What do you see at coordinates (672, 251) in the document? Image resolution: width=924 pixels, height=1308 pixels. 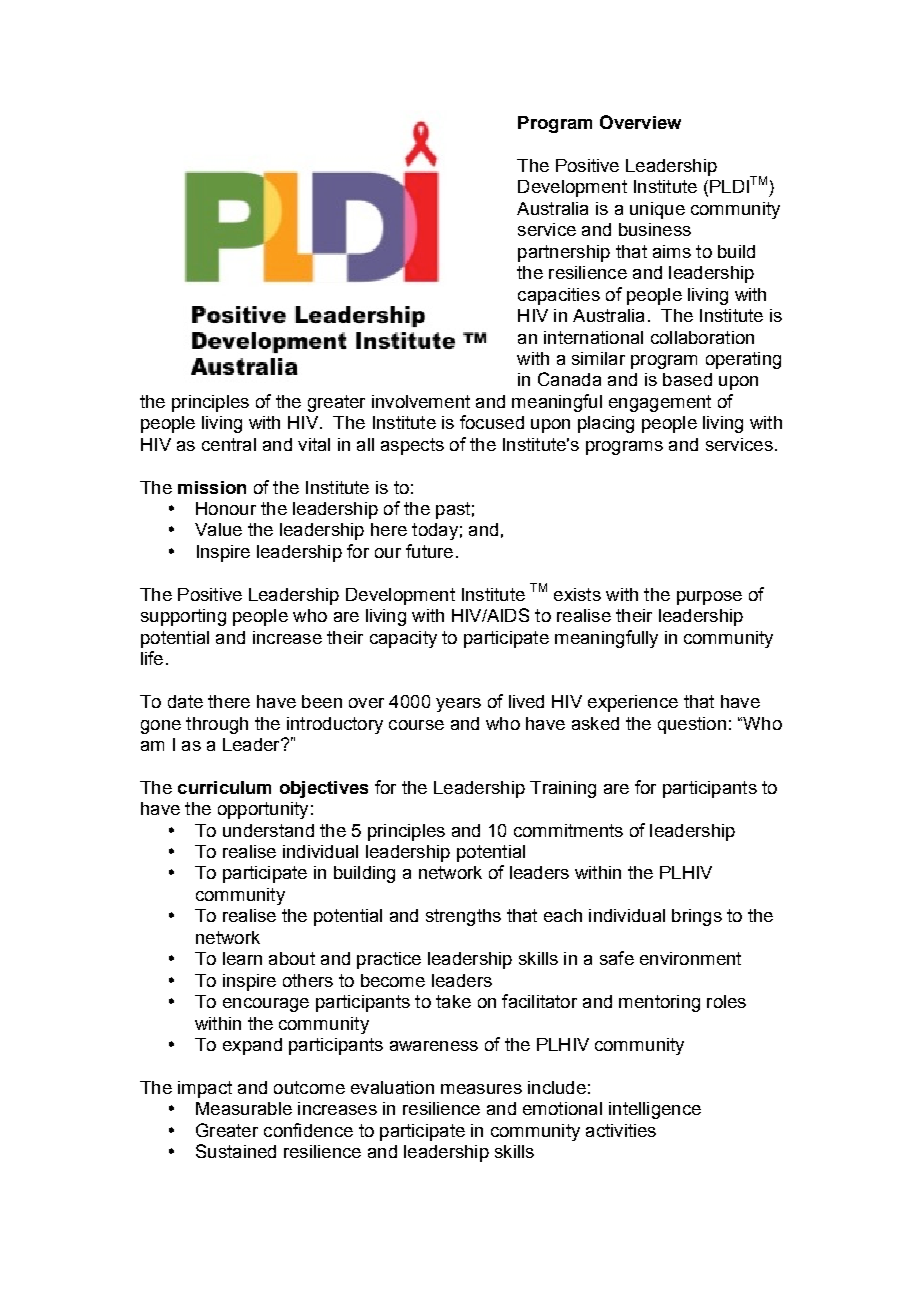 I see `aims` at bounding box center [672, 251].
